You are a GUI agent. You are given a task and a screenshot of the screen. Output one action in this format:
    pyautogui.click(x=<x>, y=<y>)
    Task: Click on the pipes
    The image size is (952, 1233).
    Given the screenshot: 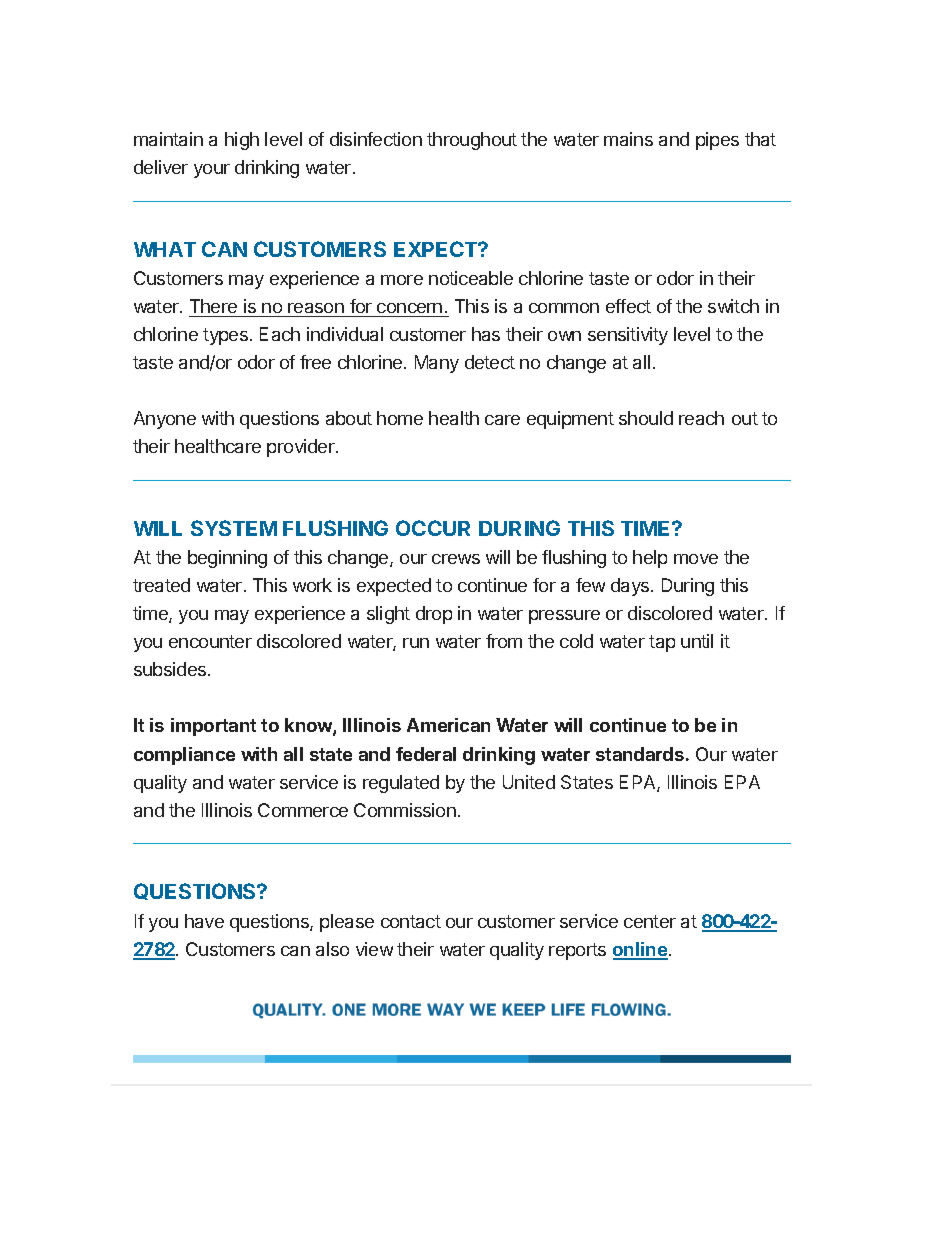 What is the action you would take?
    pyautogui.click(x=717, y=141)
